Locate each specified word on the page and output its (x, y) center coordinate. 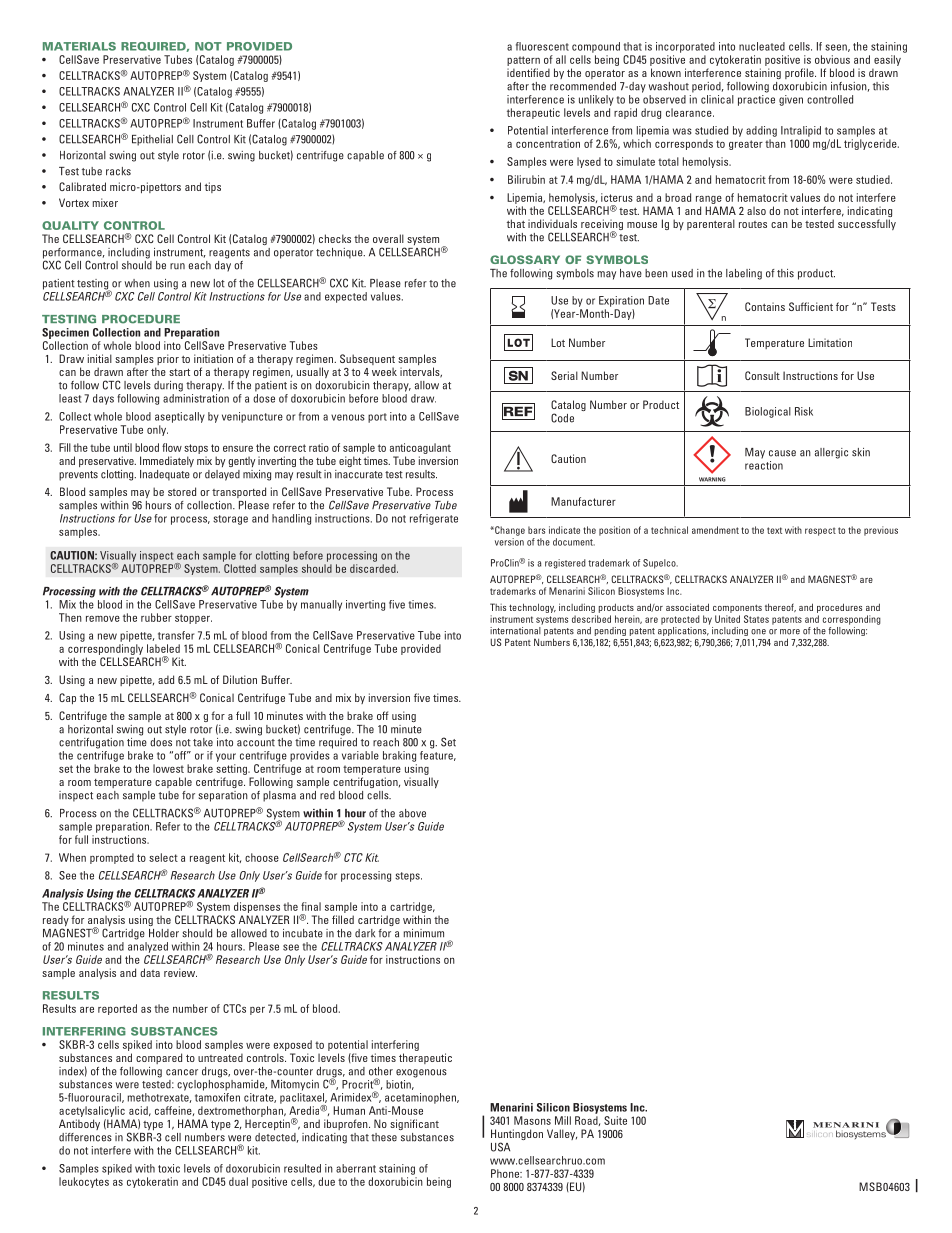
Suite (615, 1120)
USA (500, 1147)
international (515, 631)
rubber (156, 617)
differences (85, 1137)
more (790, 632)
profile (800, 73)
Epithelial (152, 140)
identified (528, 72)
